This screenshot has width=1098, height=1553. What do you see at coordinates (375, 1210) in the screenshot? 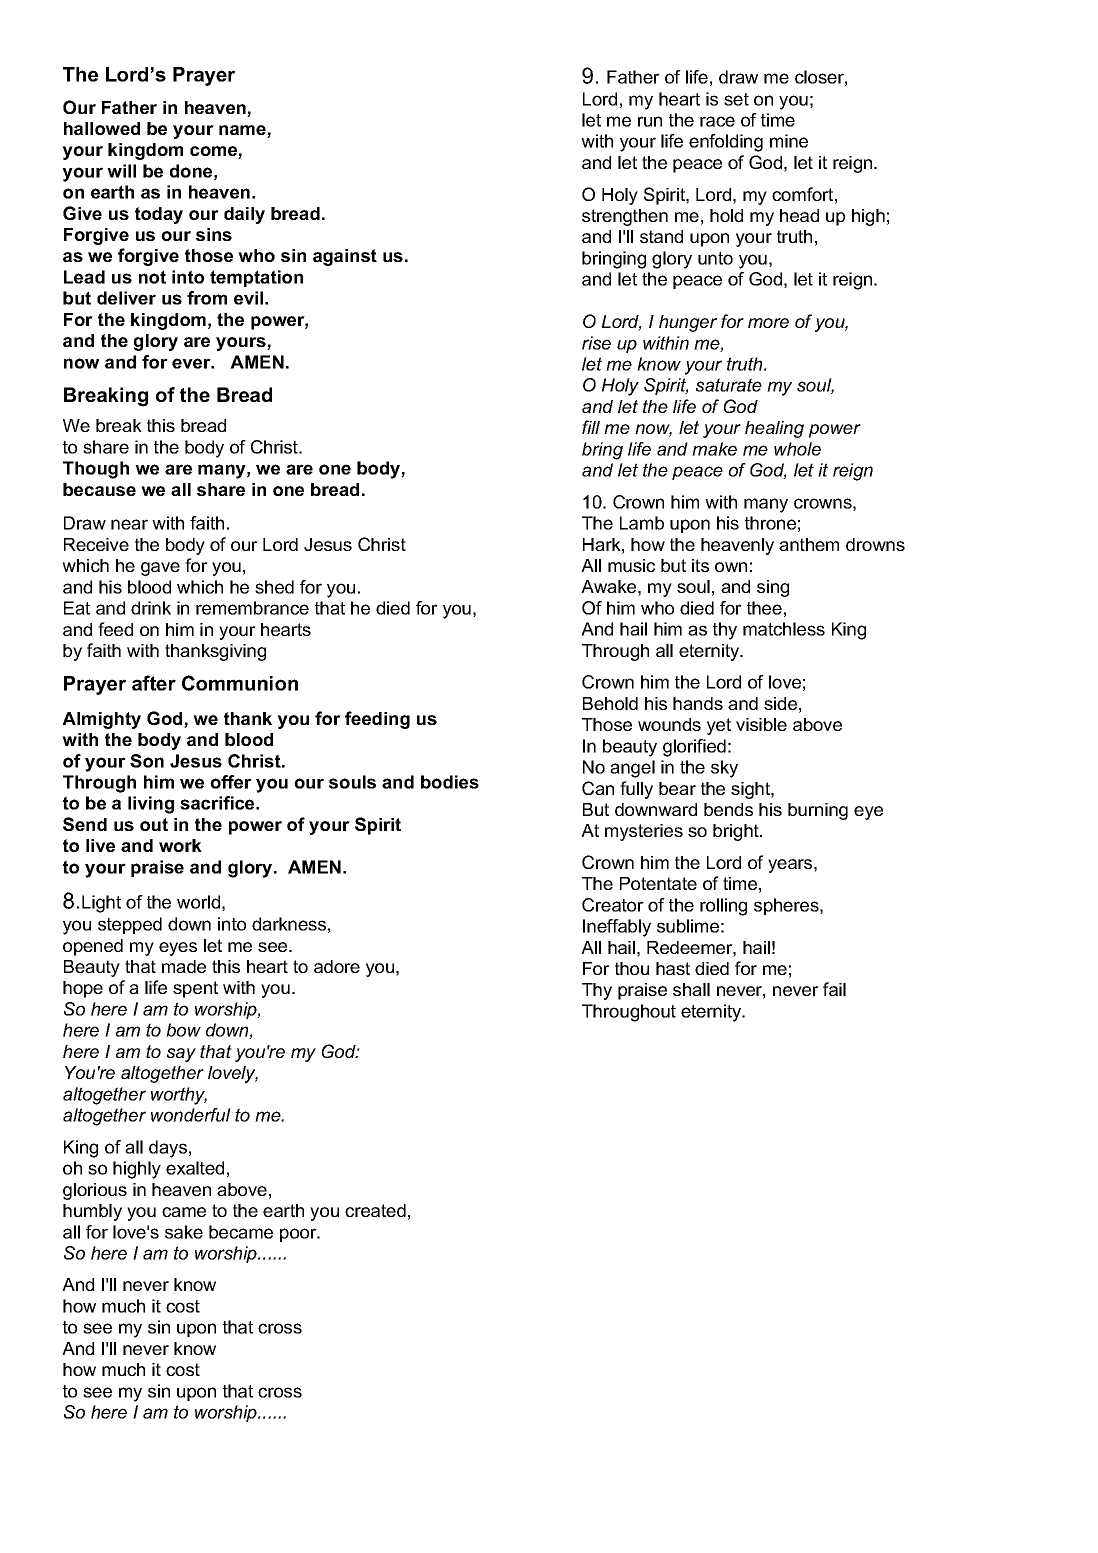
I see `created` at bounding box center [375, 1210].
